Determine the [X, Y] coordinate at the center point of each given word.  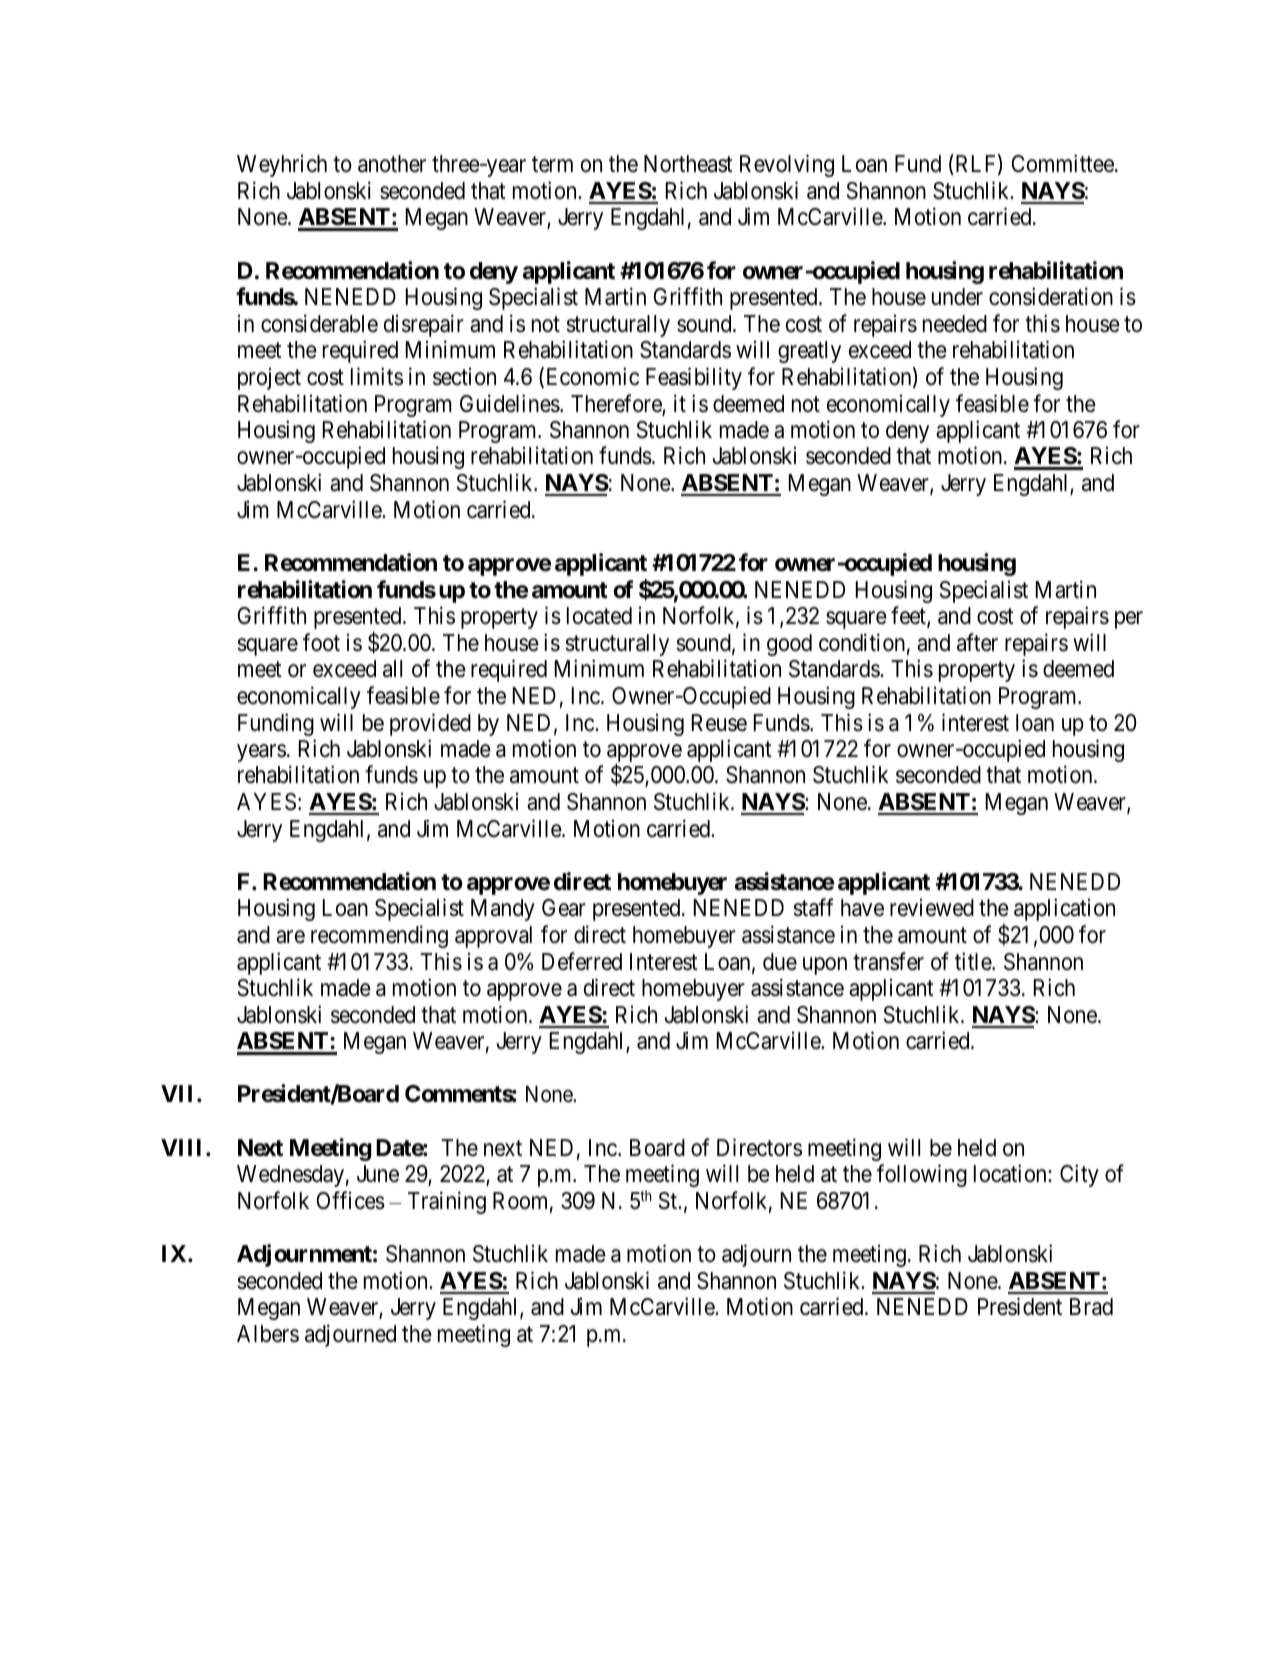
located [599, 616]
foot [321, 642]
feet [909, 616]
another [392, 164]
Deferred [582, 961]
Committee [1062, 163]
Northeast [688, 164]
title [974, 961]
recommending [379, 936]
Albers [268, 1334]
